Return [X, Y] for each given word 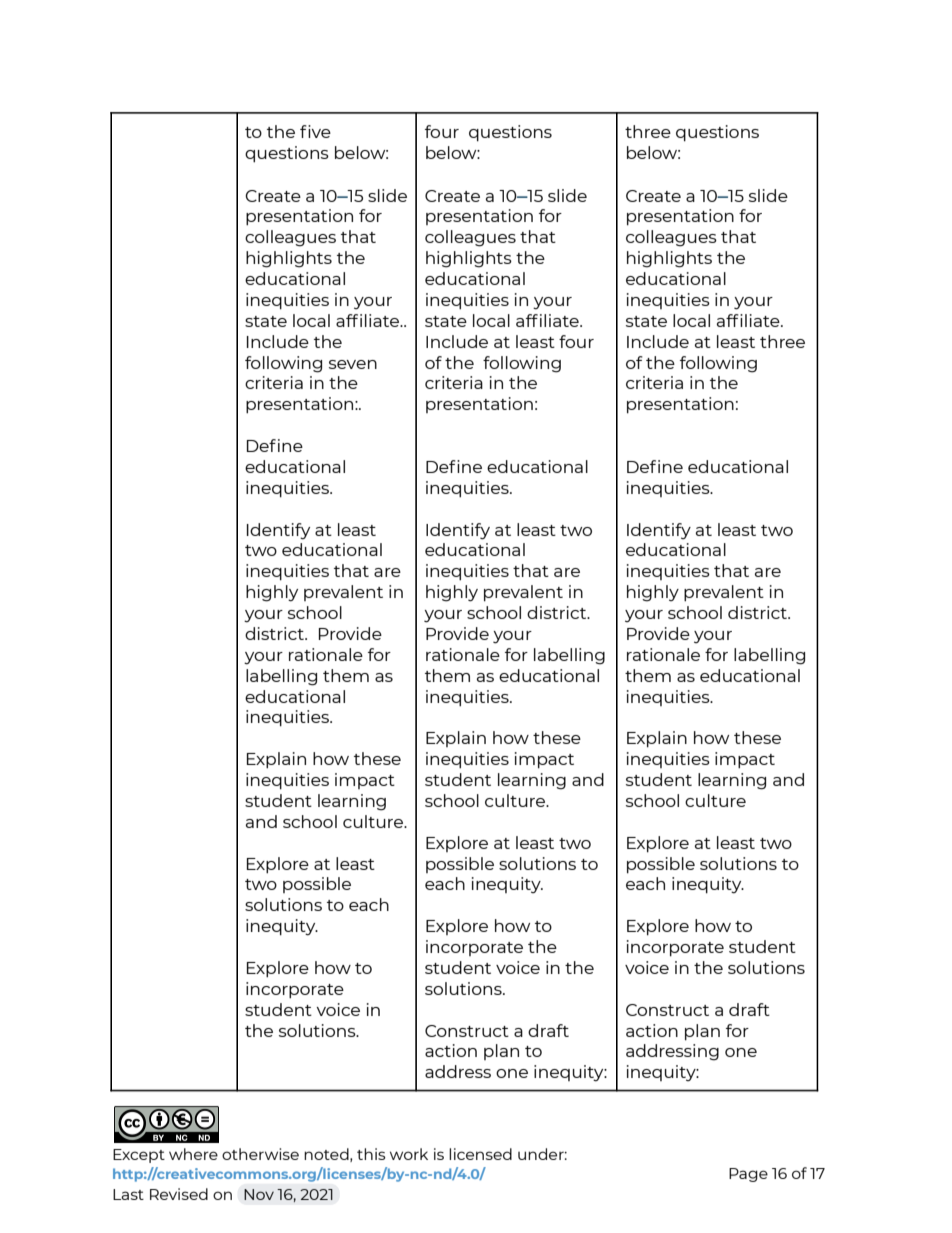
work [409, 1154]
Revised [179, 1194]
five [315, 131]
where [193, 1154]
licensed [480, 1154]
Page [748, 1175]
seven [353, 364]
